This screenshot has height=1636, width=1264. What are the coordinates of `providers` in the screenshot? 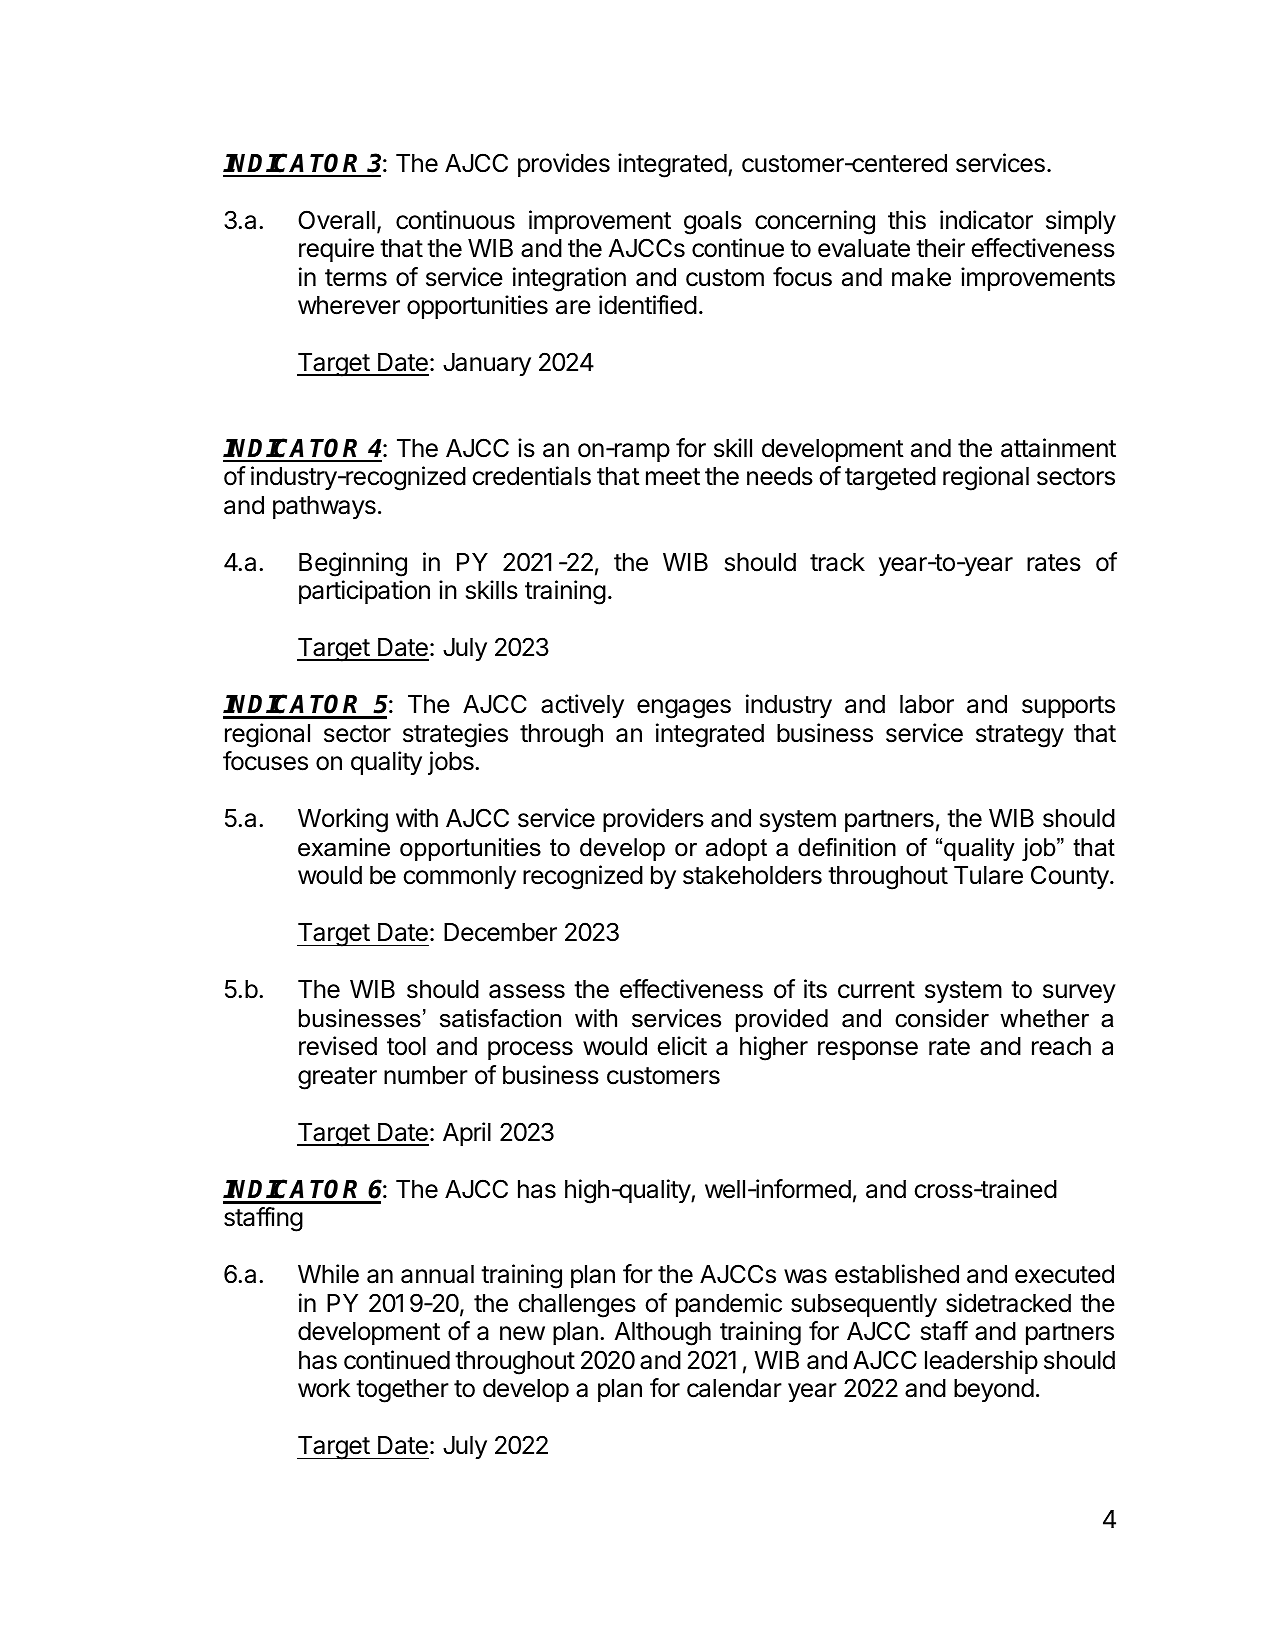 It's located at (653, 820).
